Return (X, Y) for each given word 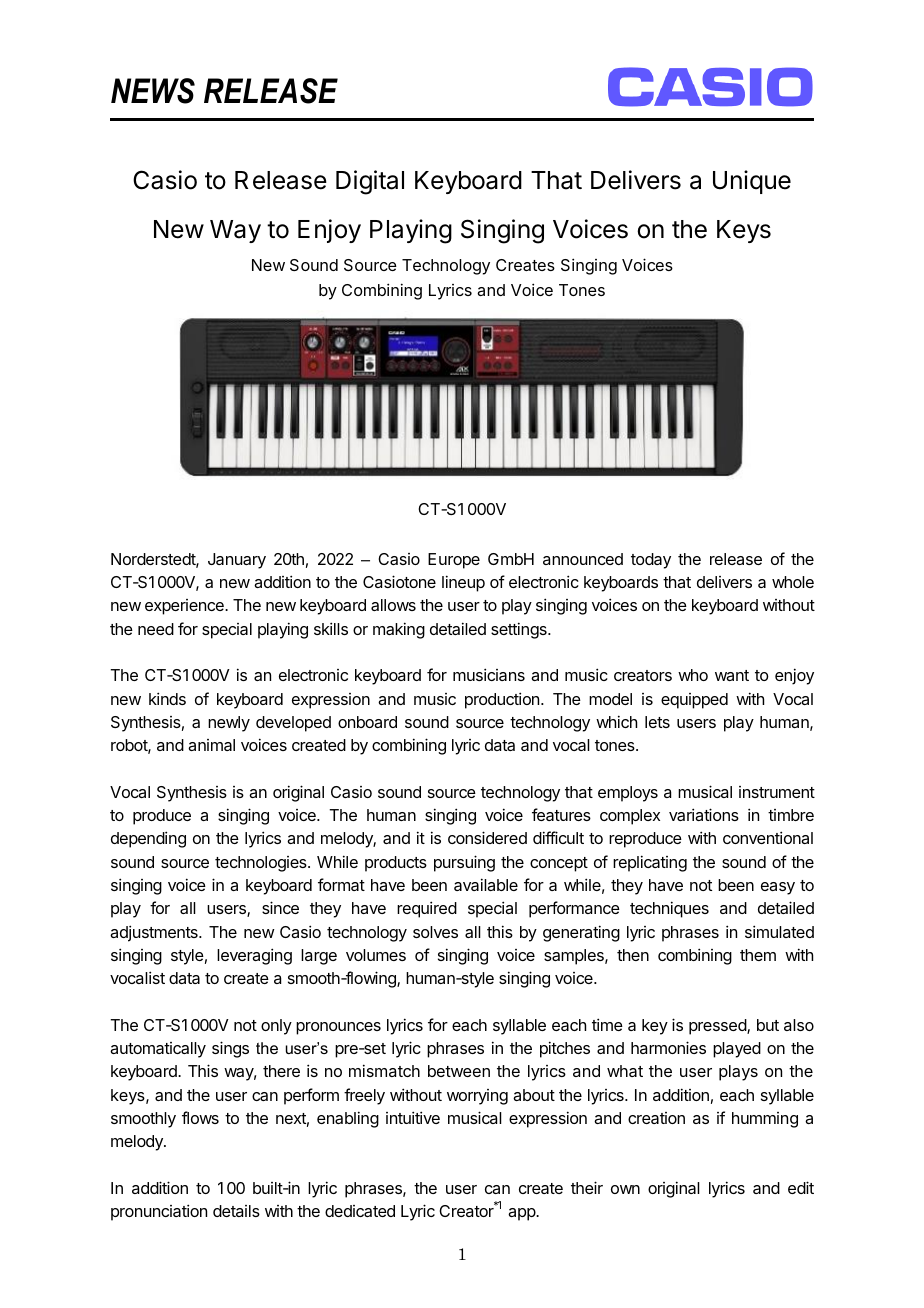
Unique (752, 182)
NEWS (153, 91)
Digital (370, 182)
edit (801, 1187)
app (522, 1214)
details (236, 1211)
